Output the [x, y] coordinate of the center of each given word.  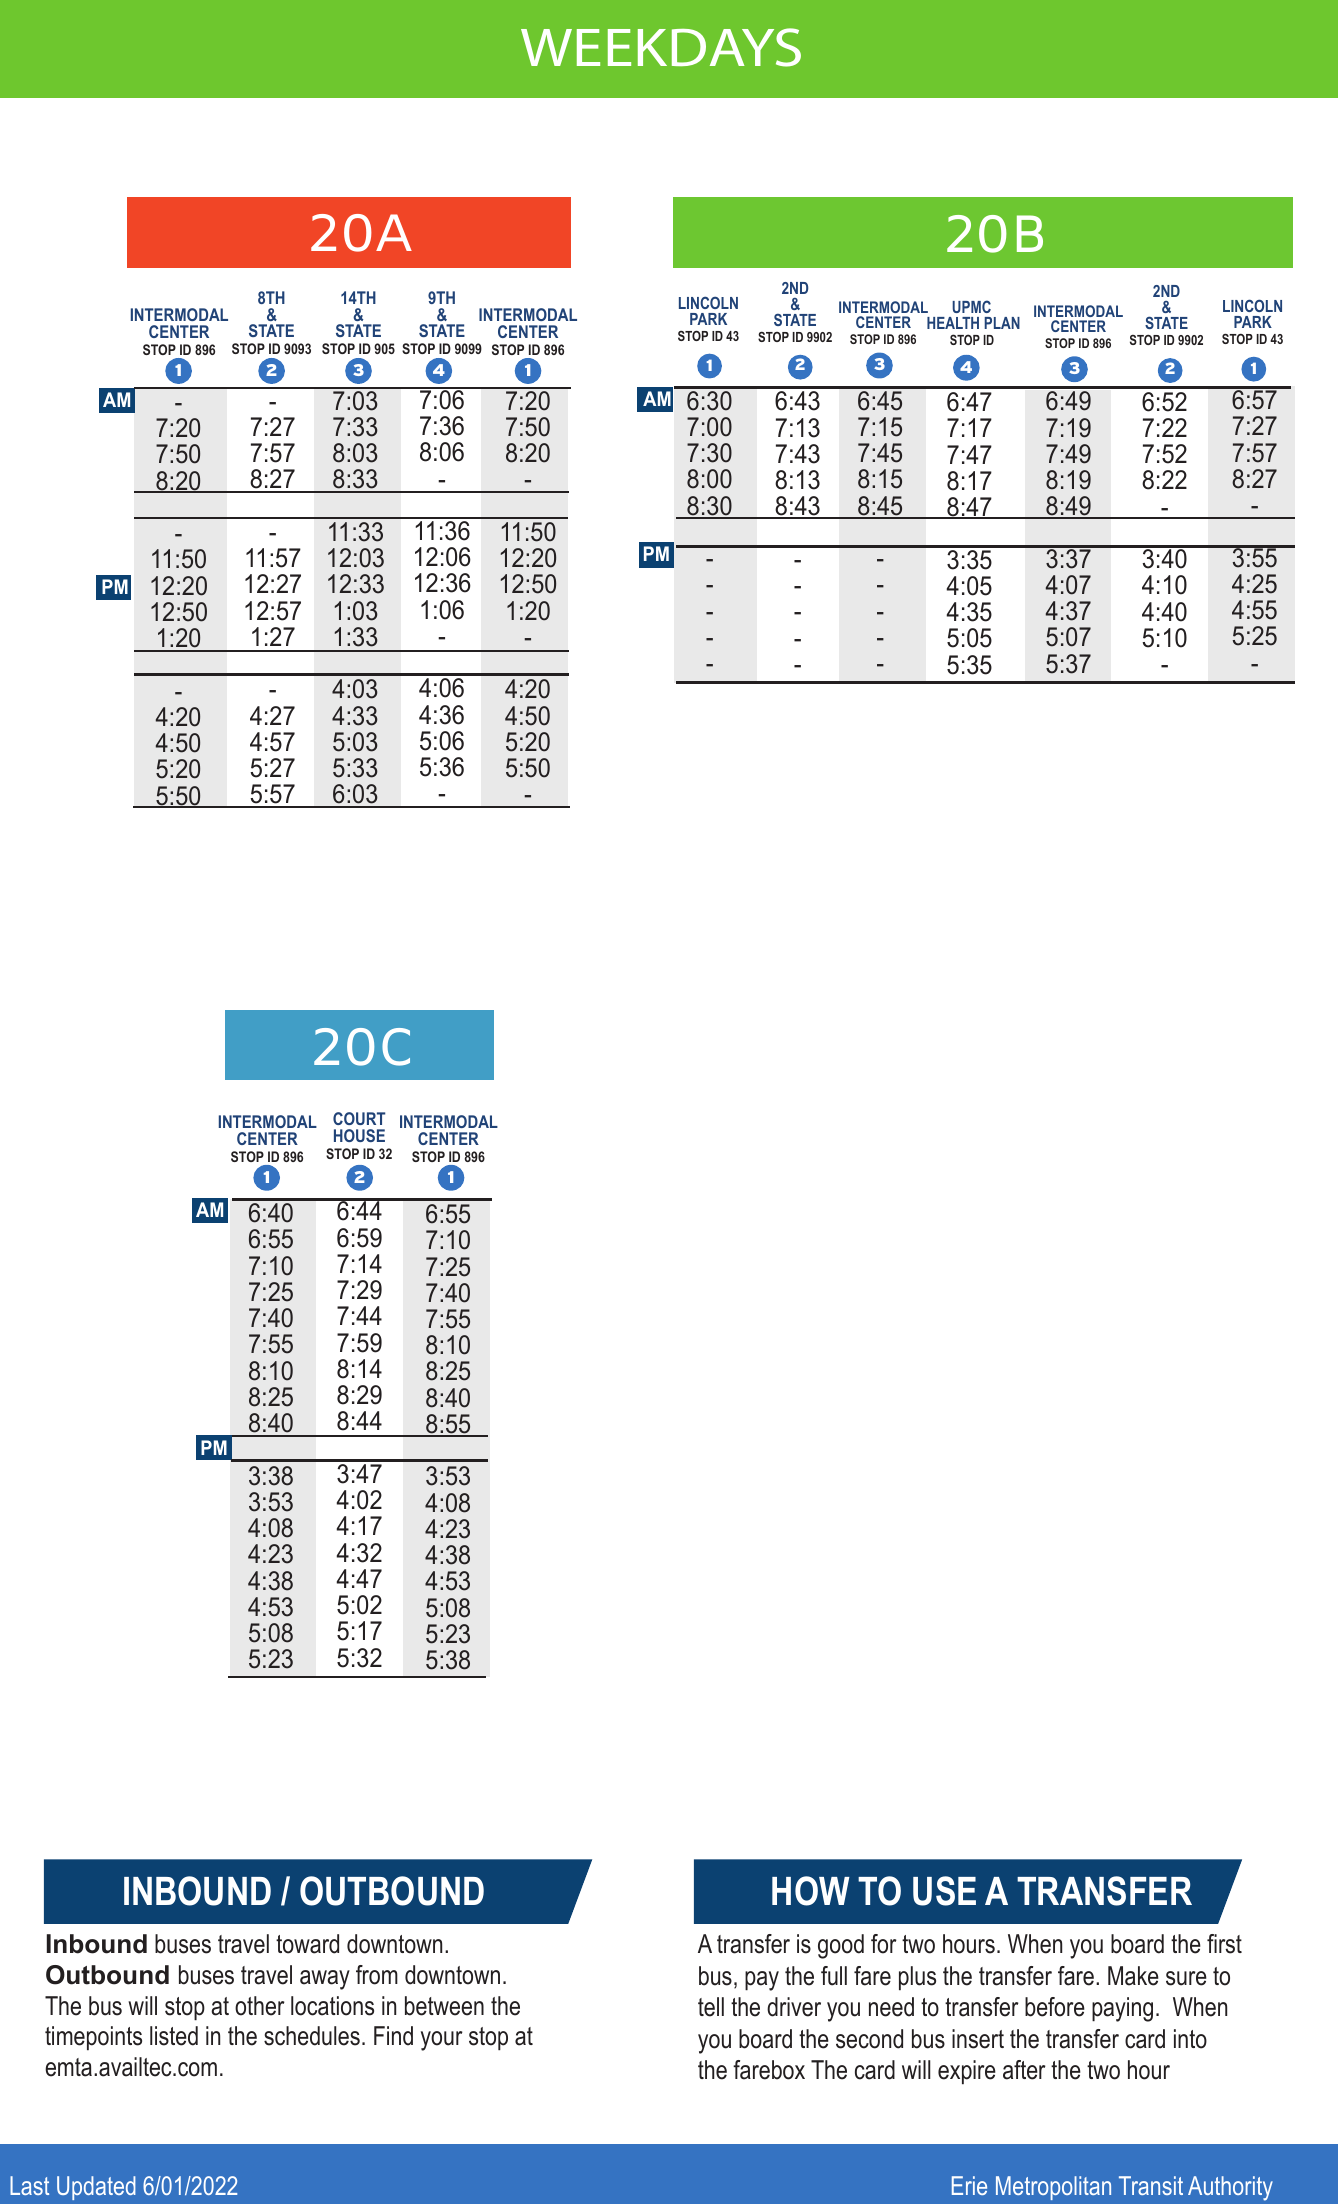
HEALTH [953, 323]
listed [174, 2036]
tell [711, 2007]
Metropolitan [1053, 2188]
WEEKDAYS [661, 47]
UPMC [971, 306]
